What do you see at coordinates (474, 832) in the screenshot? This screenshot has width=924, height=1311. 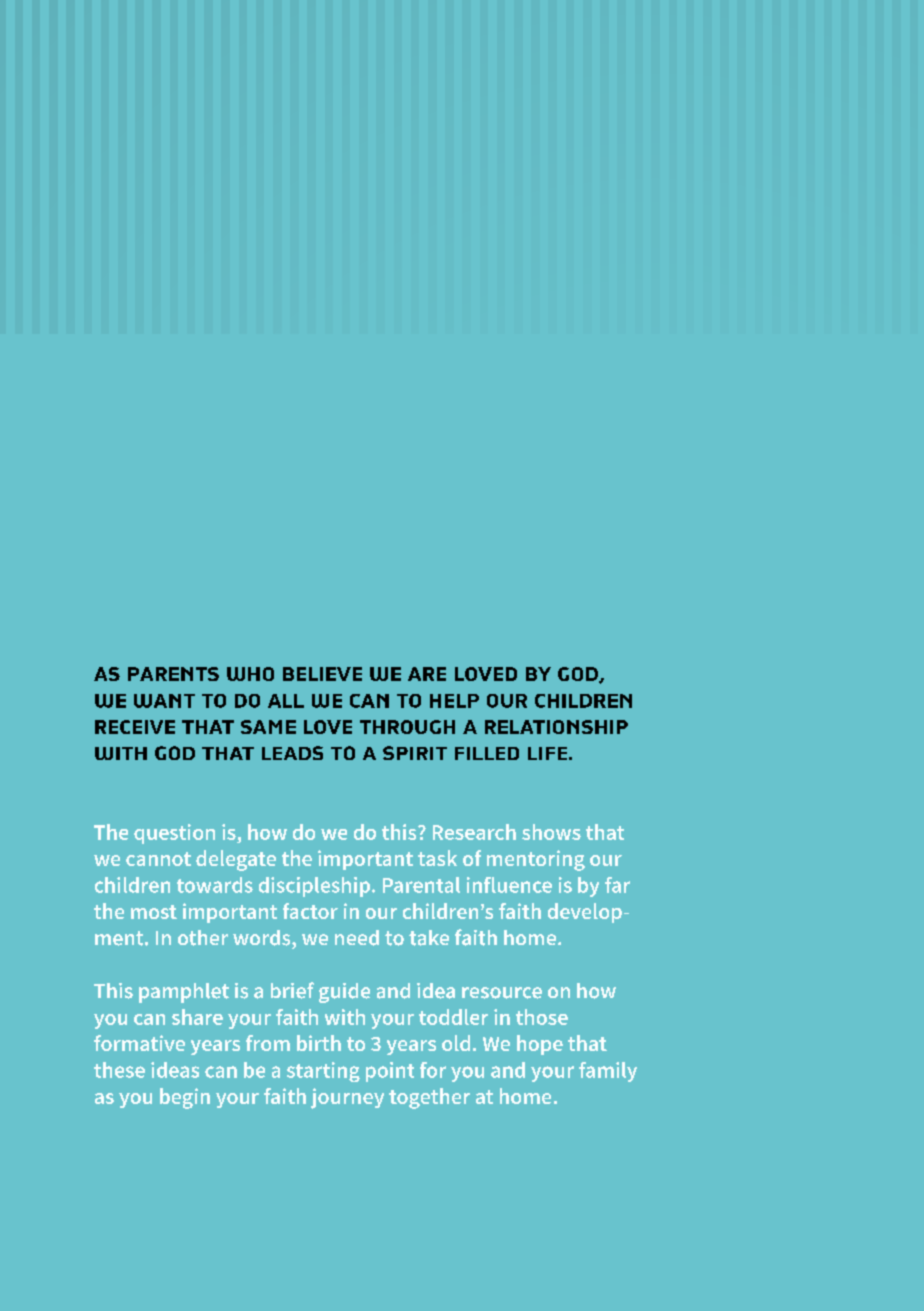 I see `Research` at bounding box center [474, 832].
